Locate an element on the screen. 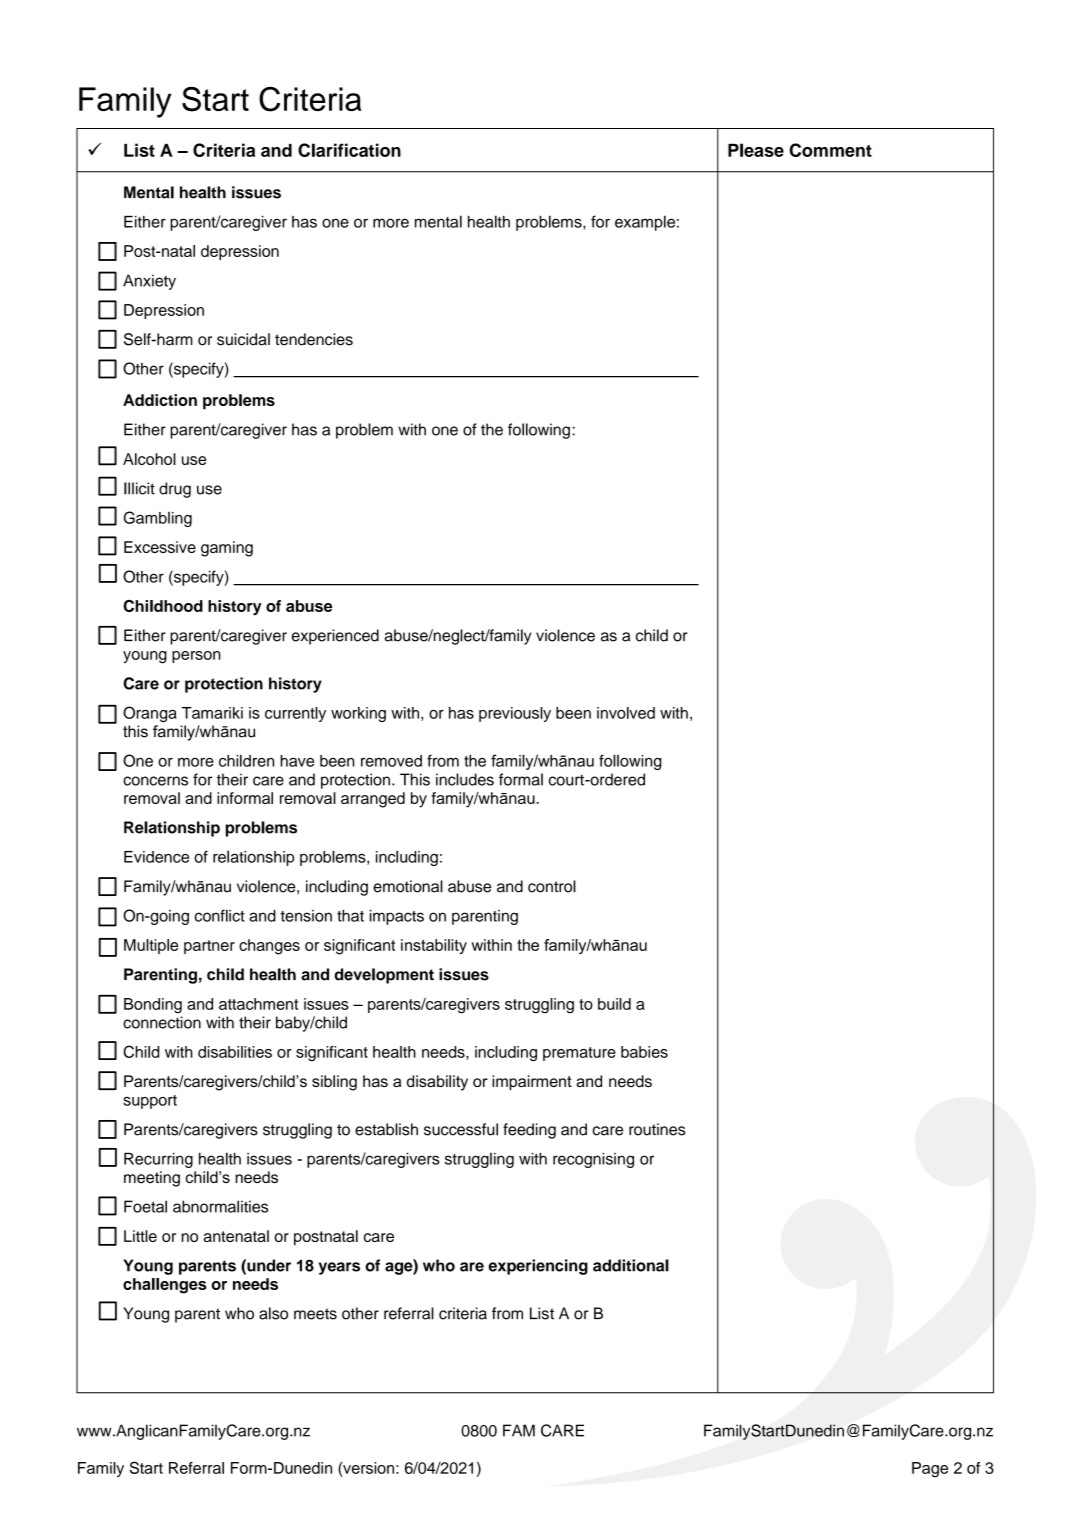 This screenshot has width=1070, height=1514. experiencing is located at coordinates (538, 1267).
